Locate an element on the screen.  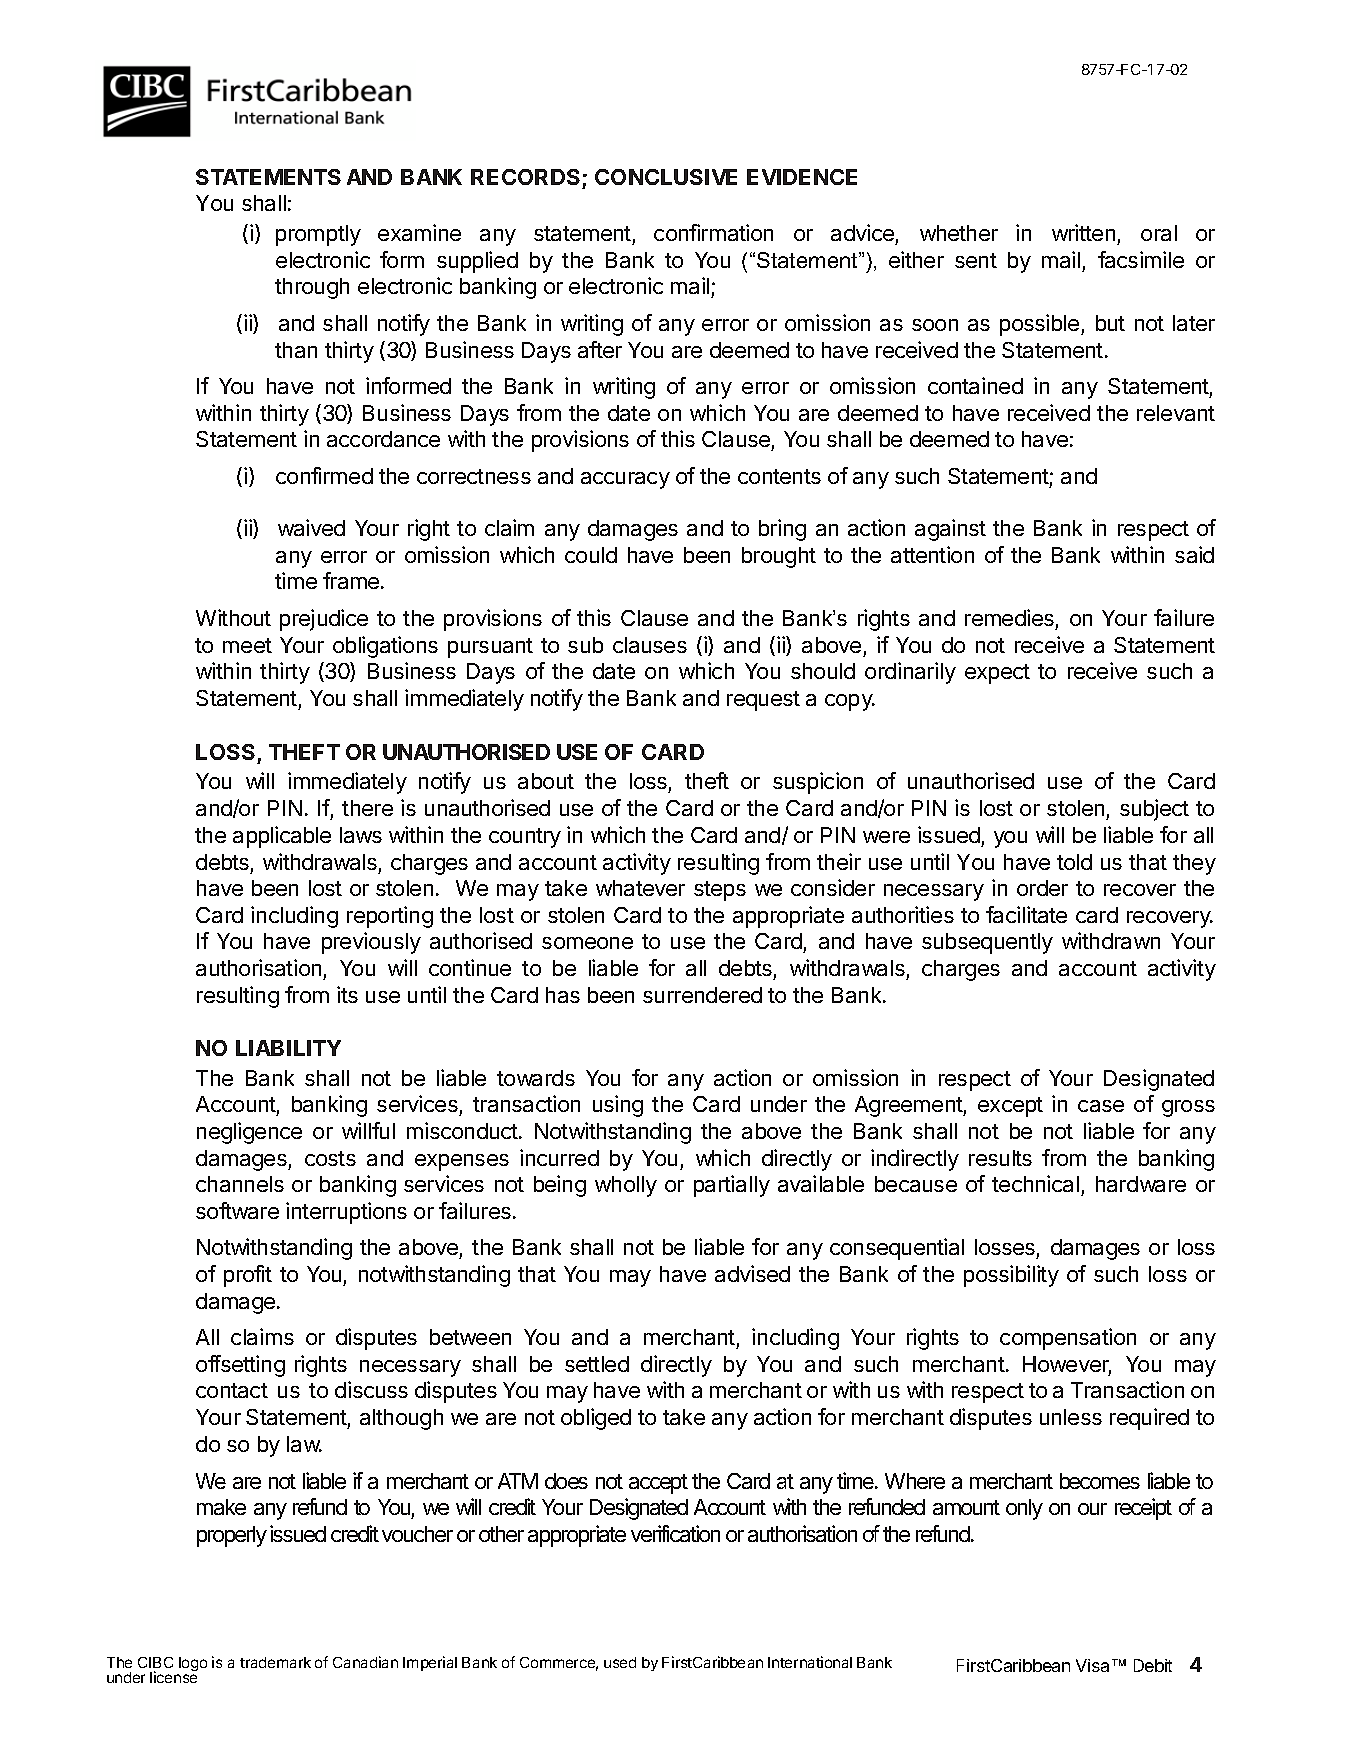
trademark is located at coordinates (275, 1662).
